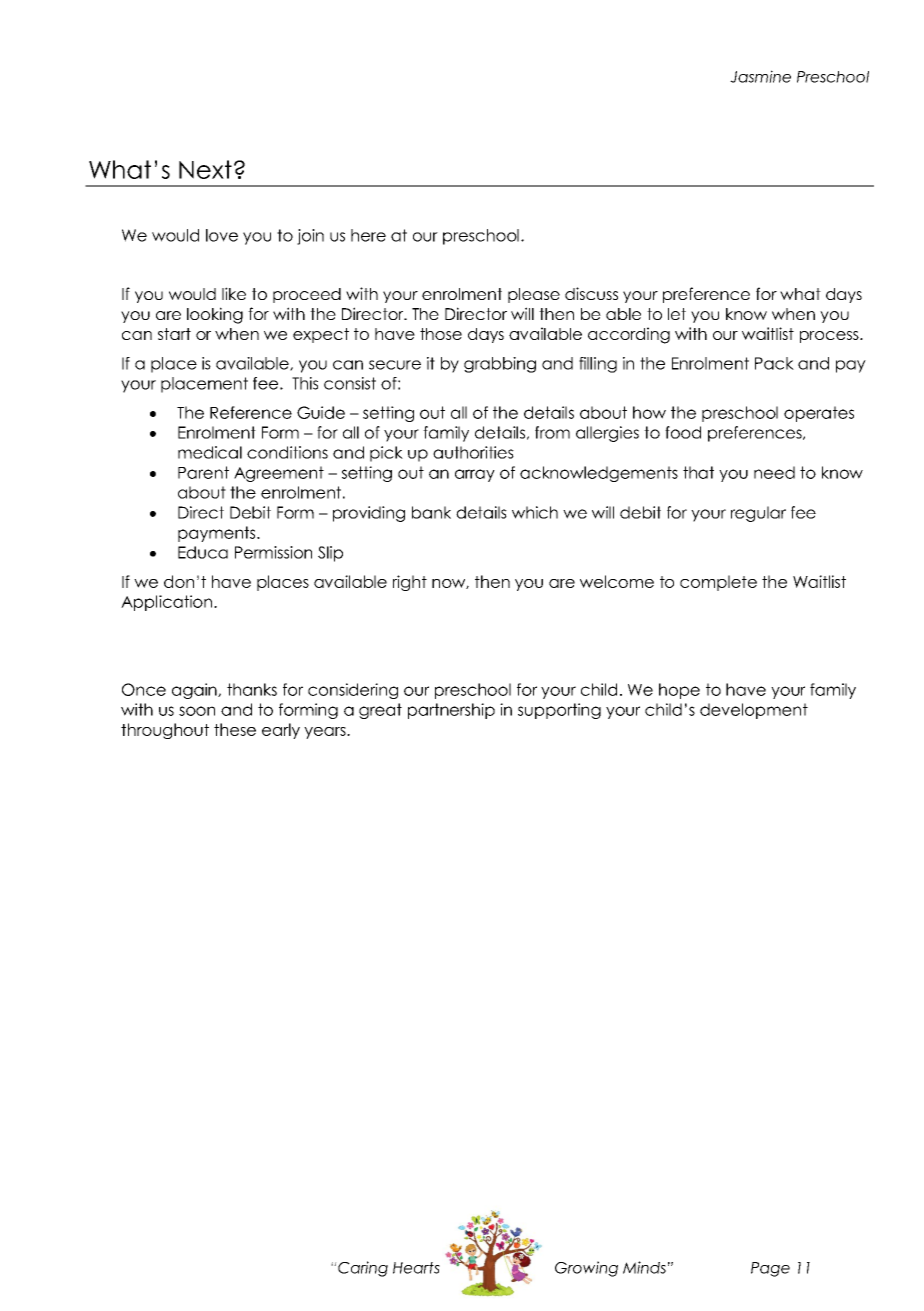 This screenshot has height=1311, width=924. What do you see at coordinates (222, 235) in the screenshot?
I see `love` at bounding box center [222, 235].
